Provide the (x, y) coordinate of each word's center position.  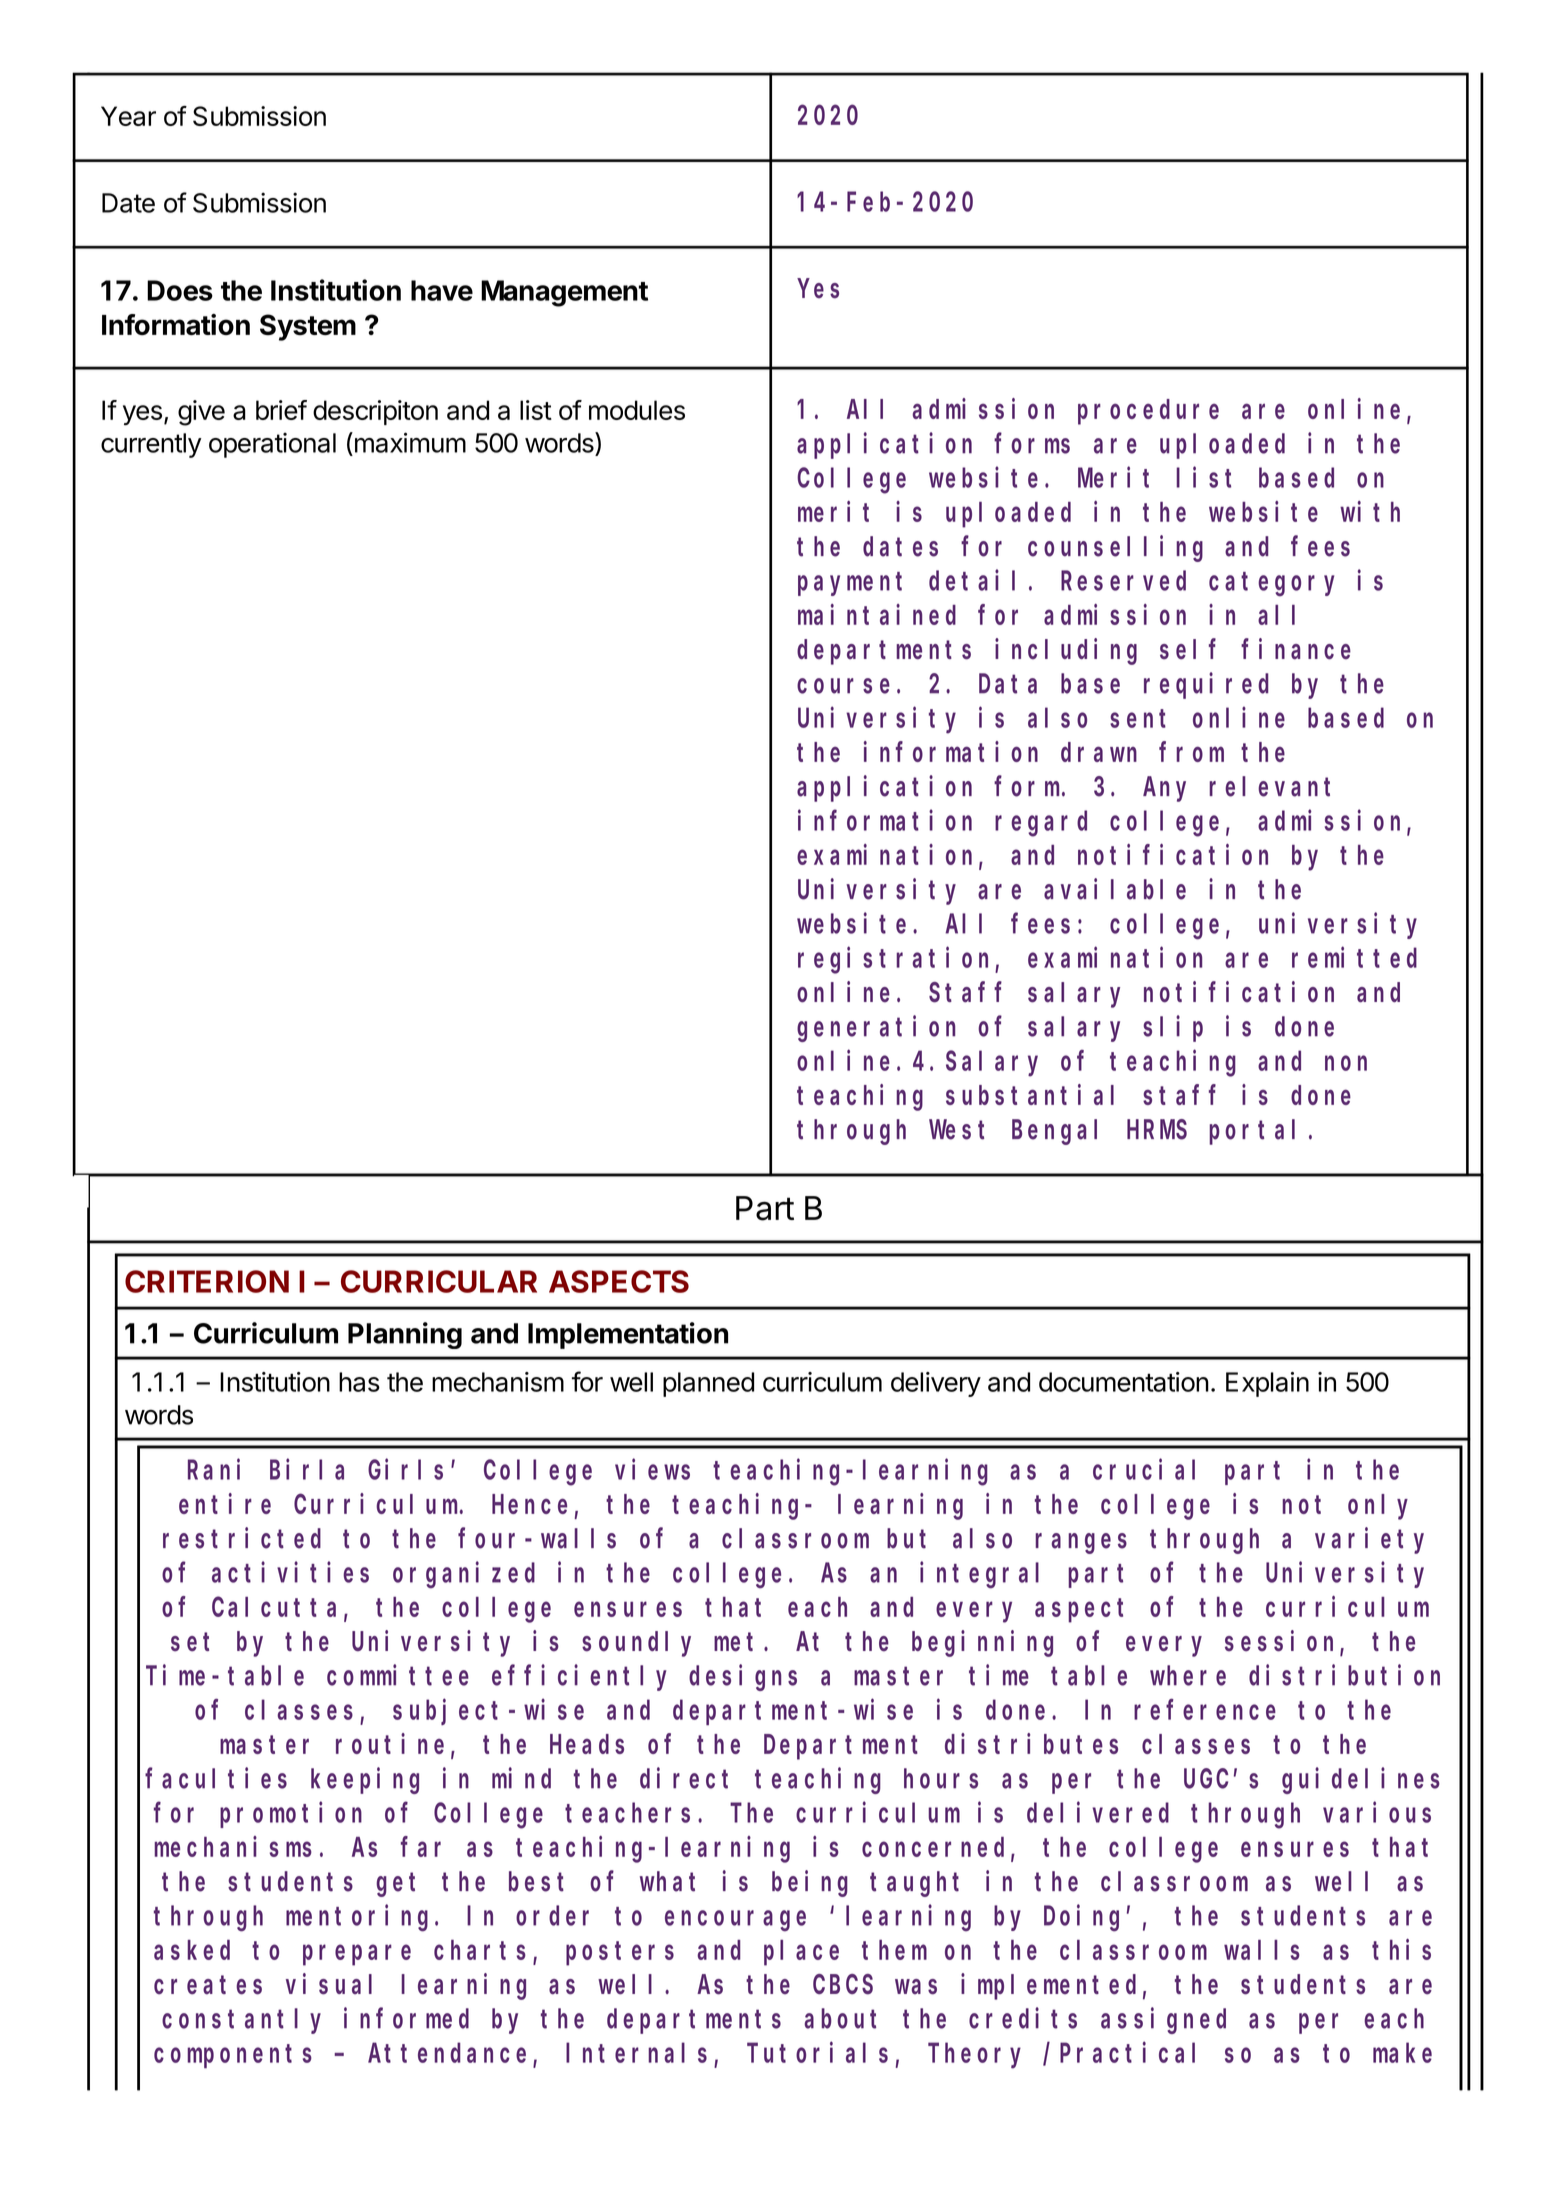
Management (564, 293)
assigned (1163, 2021)
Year (128, 116)
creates (208, 1985)
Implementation (628, 1335)
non (1346, 1063)
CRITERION (207, 1281)
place (801, 1953)
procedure (1148, 412)
